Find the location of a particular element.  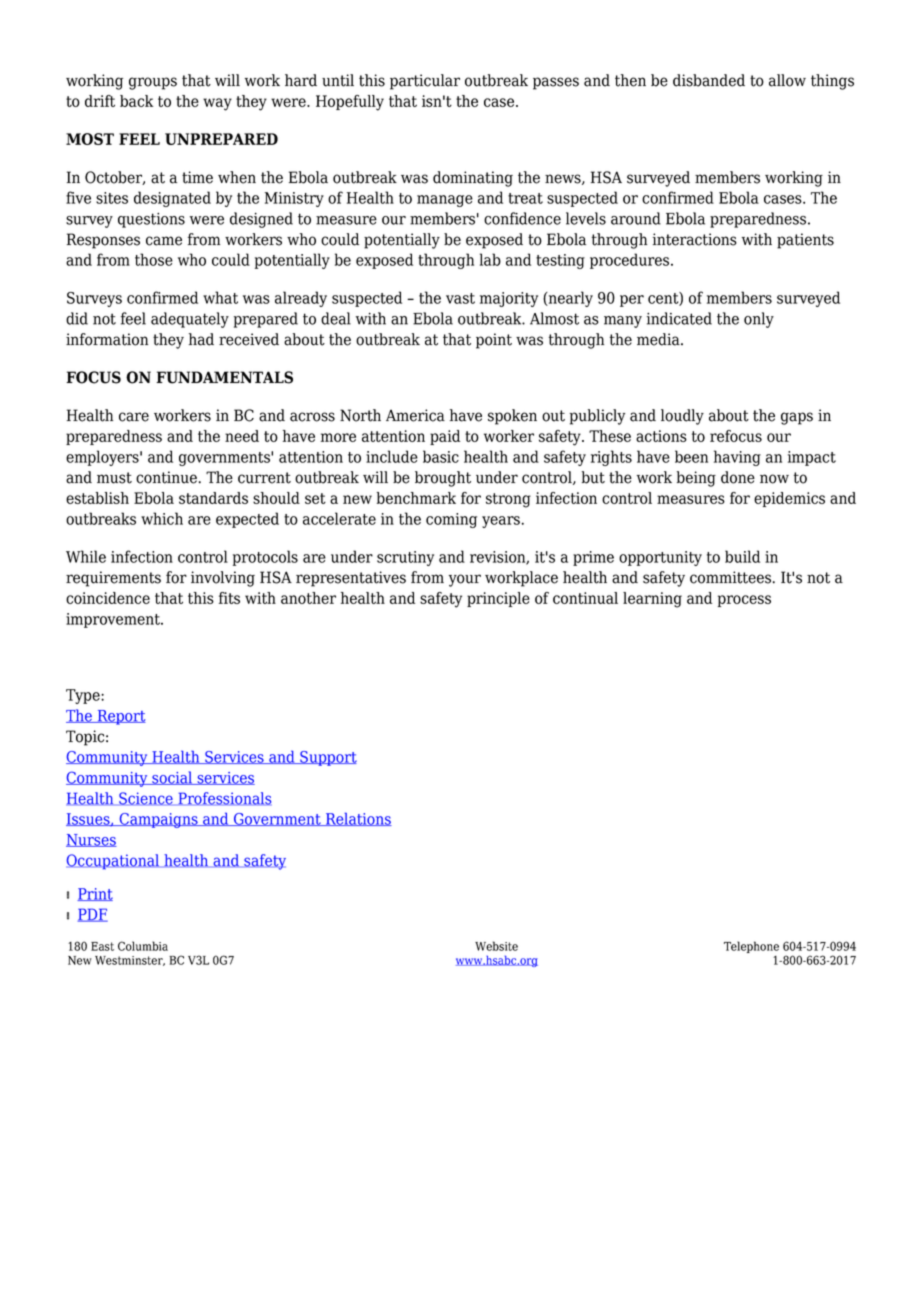

your is located at coordinates (465, 580).
